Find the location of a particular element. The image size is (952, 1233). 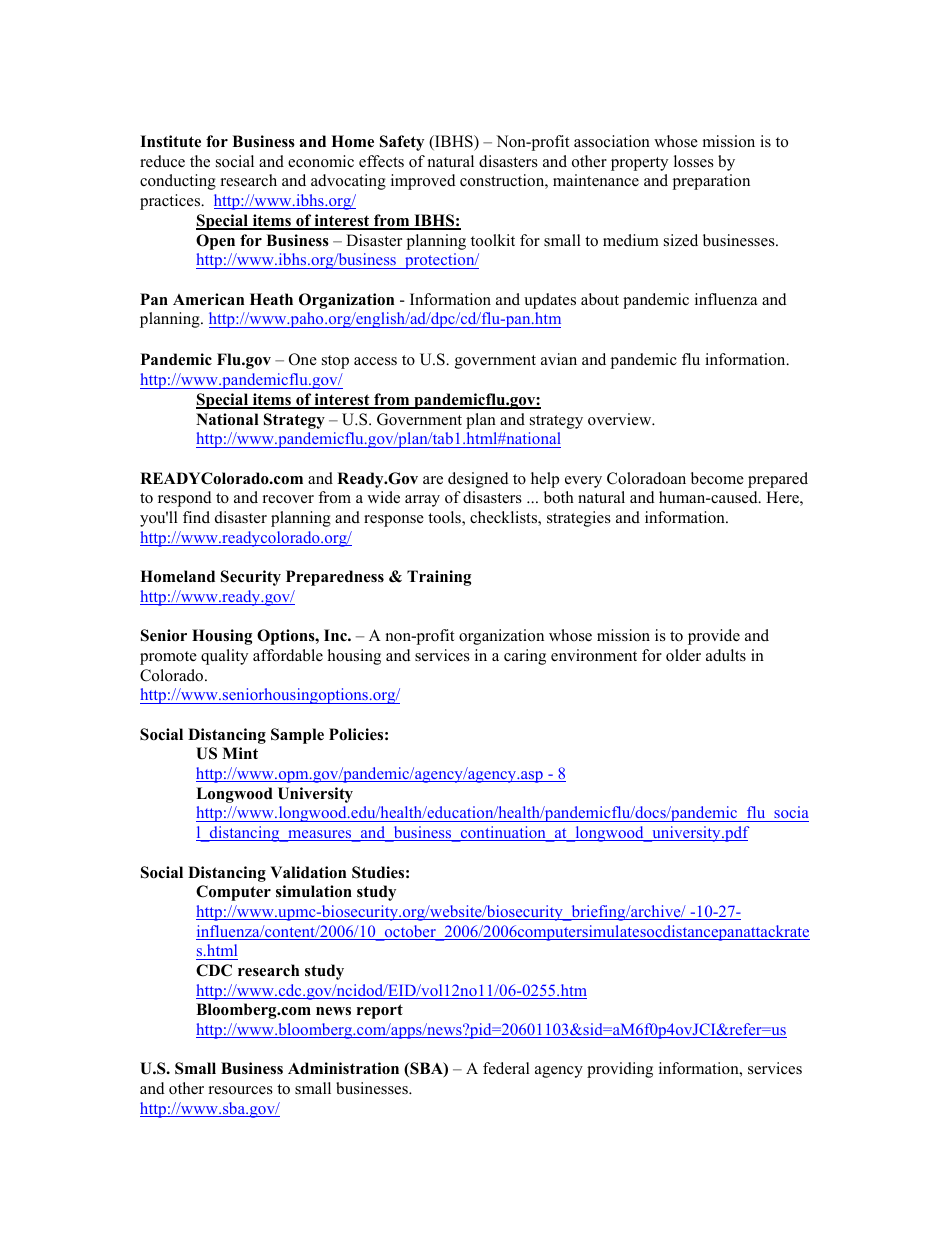

older is located at coordinates (683, 655).
